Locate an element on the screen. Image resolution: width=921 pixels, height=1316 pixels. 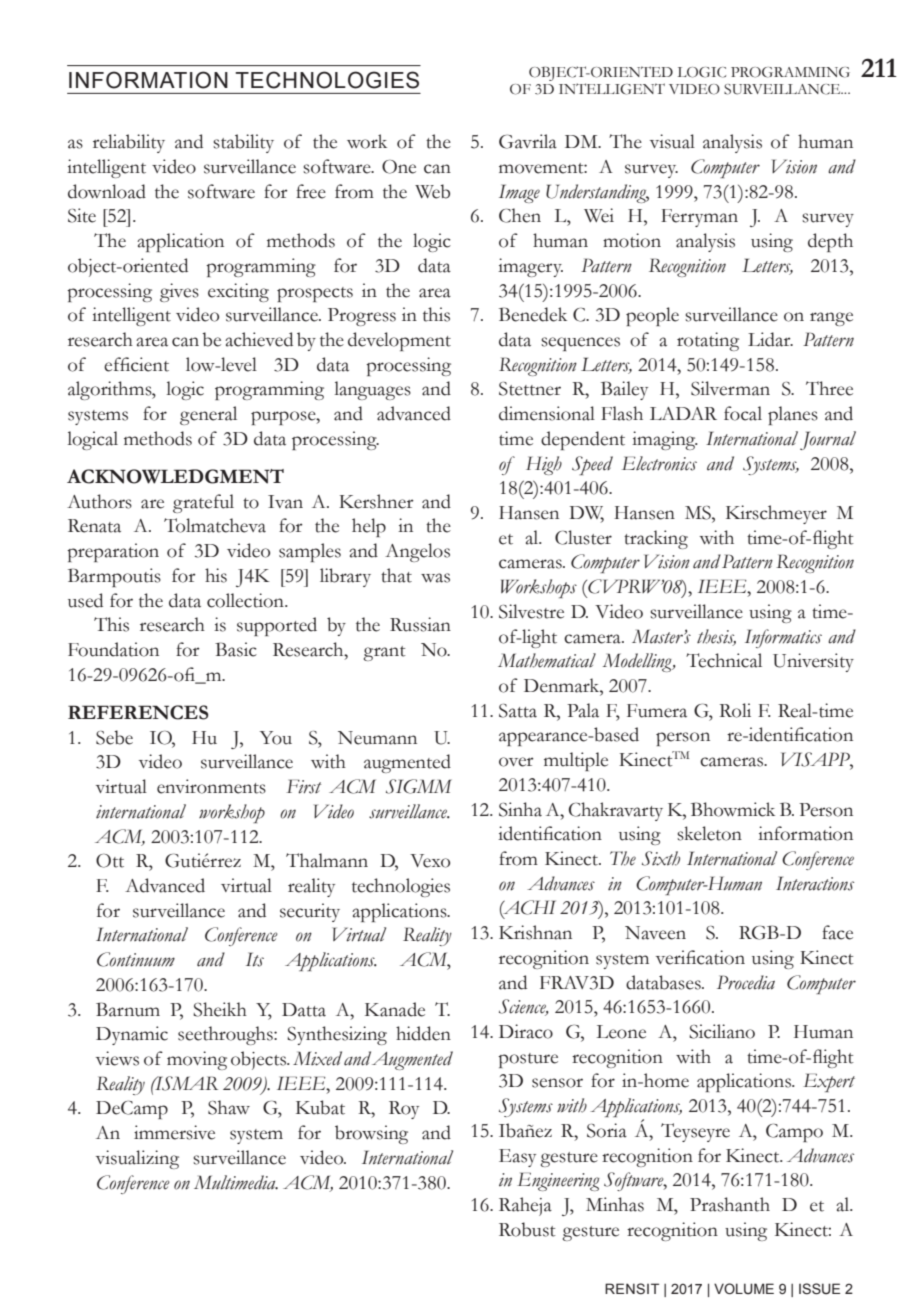
focal is located at coordinates (743, 413).
